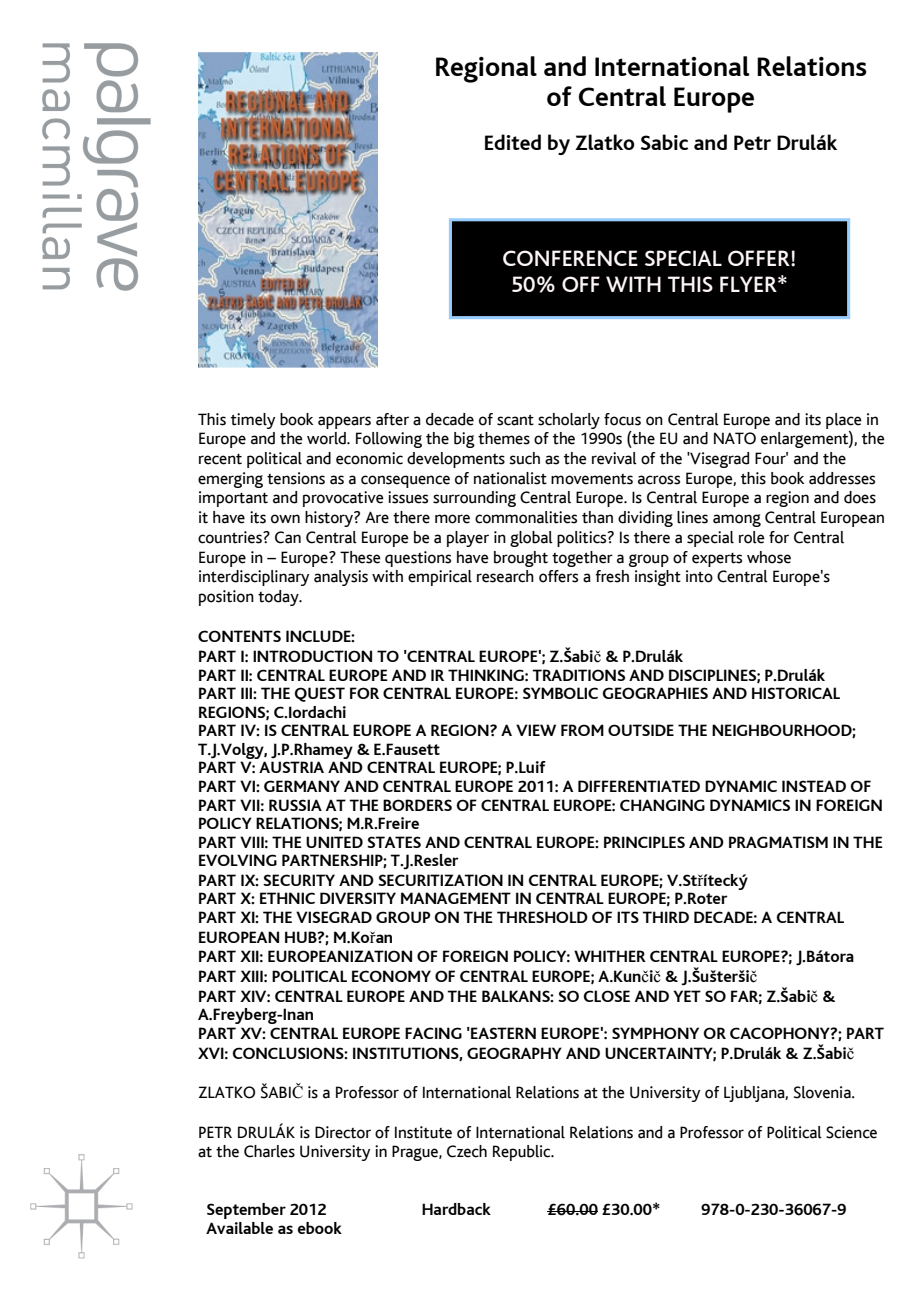  I want to click on EASTERN, so click(502, 1033).
